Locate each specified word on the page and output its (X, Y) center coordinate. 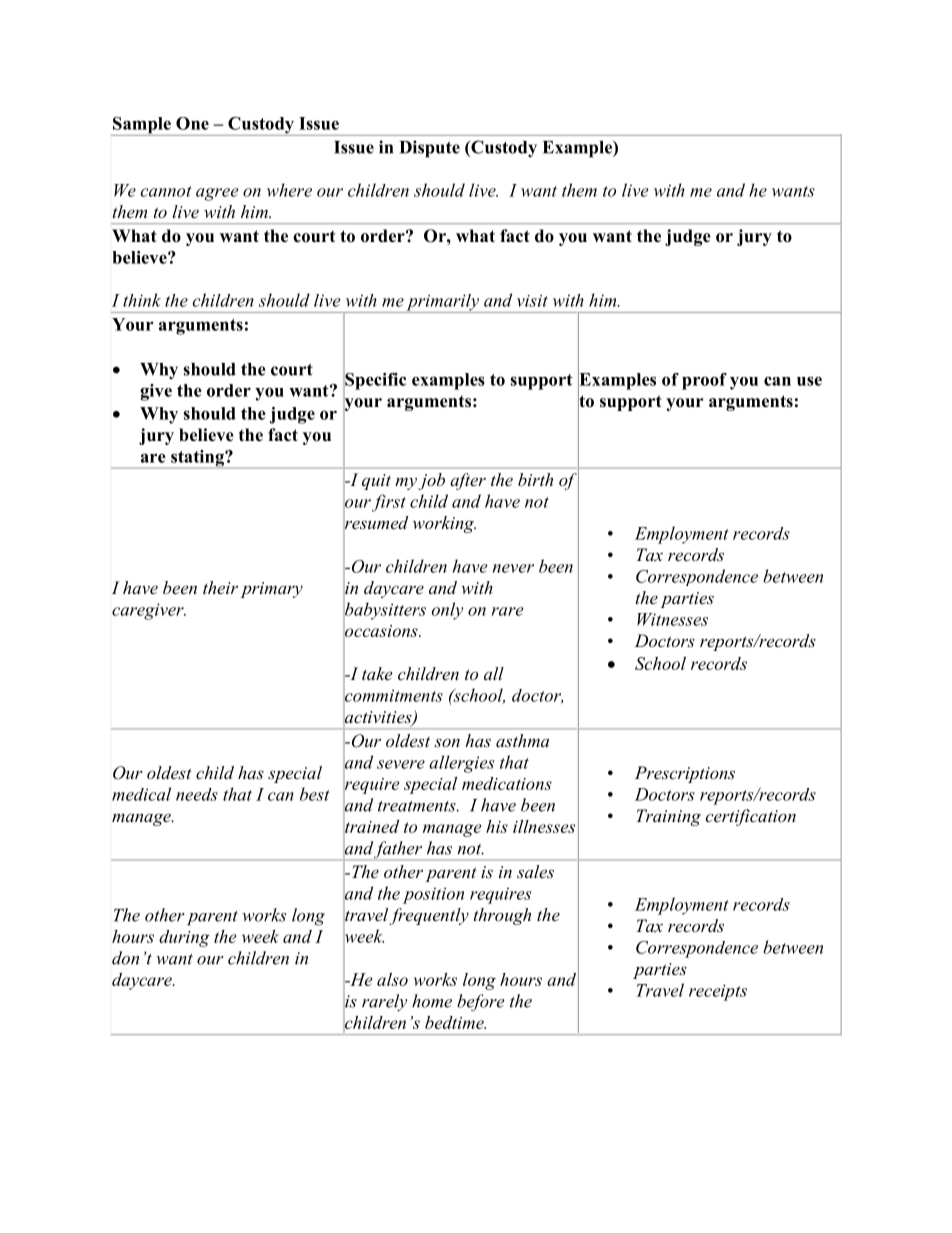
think (142, 300)
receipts (718, 992)
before (481, 1003)
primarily (442, 303)
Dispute (430, 149)
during (184, 938)
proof (704, 381)
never (513, 568)
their (220, 587)
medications (507, 783)
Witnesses (672, 619)
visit (532, 301)
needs (197, 794)
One (192, 123)
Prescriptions (685, 774)
